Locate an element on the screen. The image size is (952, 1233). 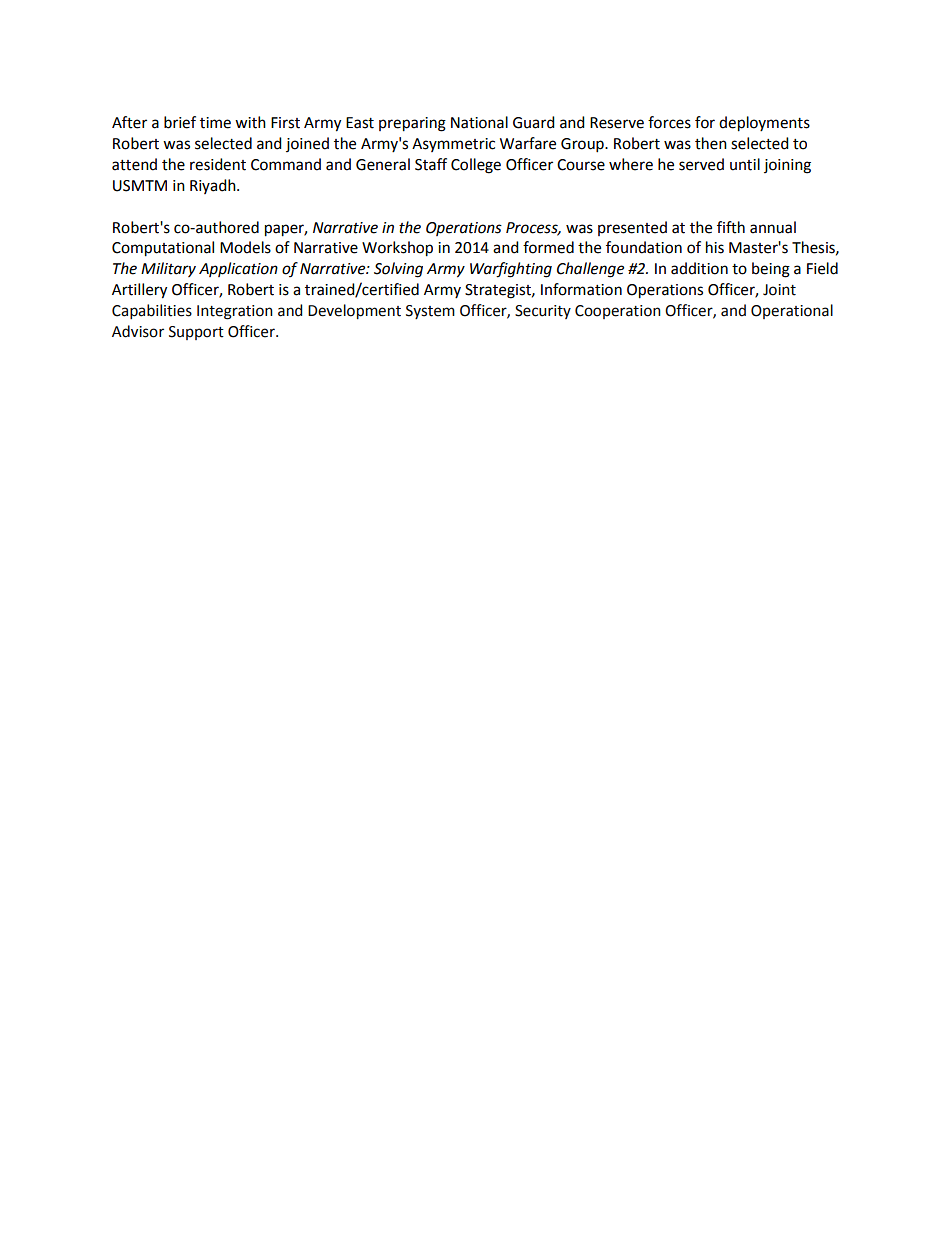
National is located at coordinates (479, 122).
